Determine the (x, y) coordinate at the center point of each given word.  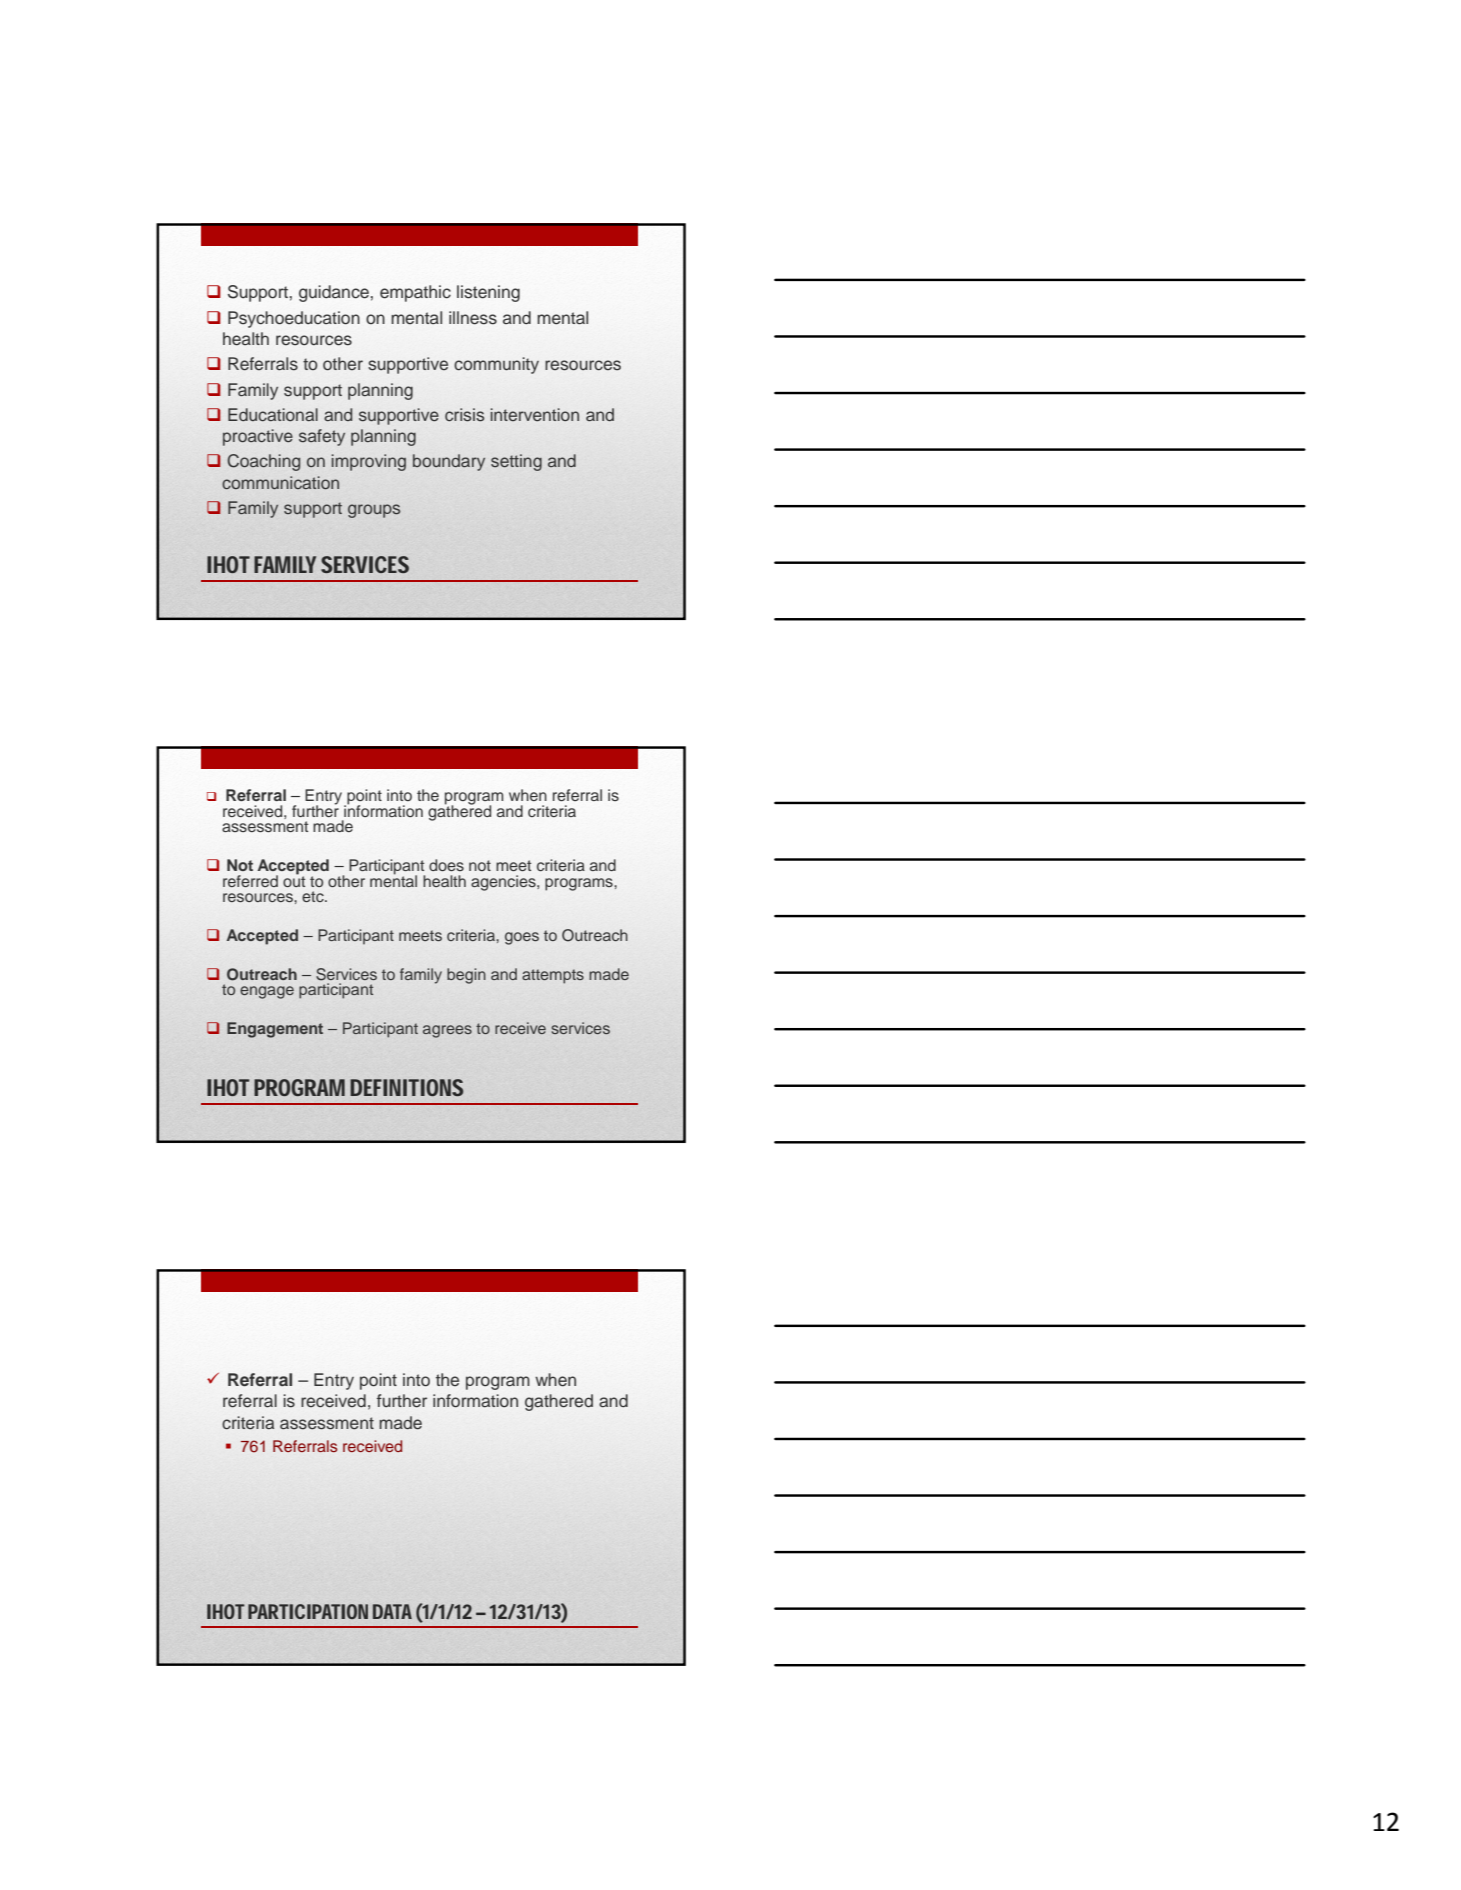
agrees (447, 1031)
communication (280, 482)
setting (516, 462)
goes (522, 938)
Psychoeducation (294, 319)
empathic (415, 293)
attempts (553, 976)
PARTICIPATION (308, 1611)
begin (466, 976)
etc (314, 896)
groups (374, 511)
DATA (392, 1611)
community (496, 365)
